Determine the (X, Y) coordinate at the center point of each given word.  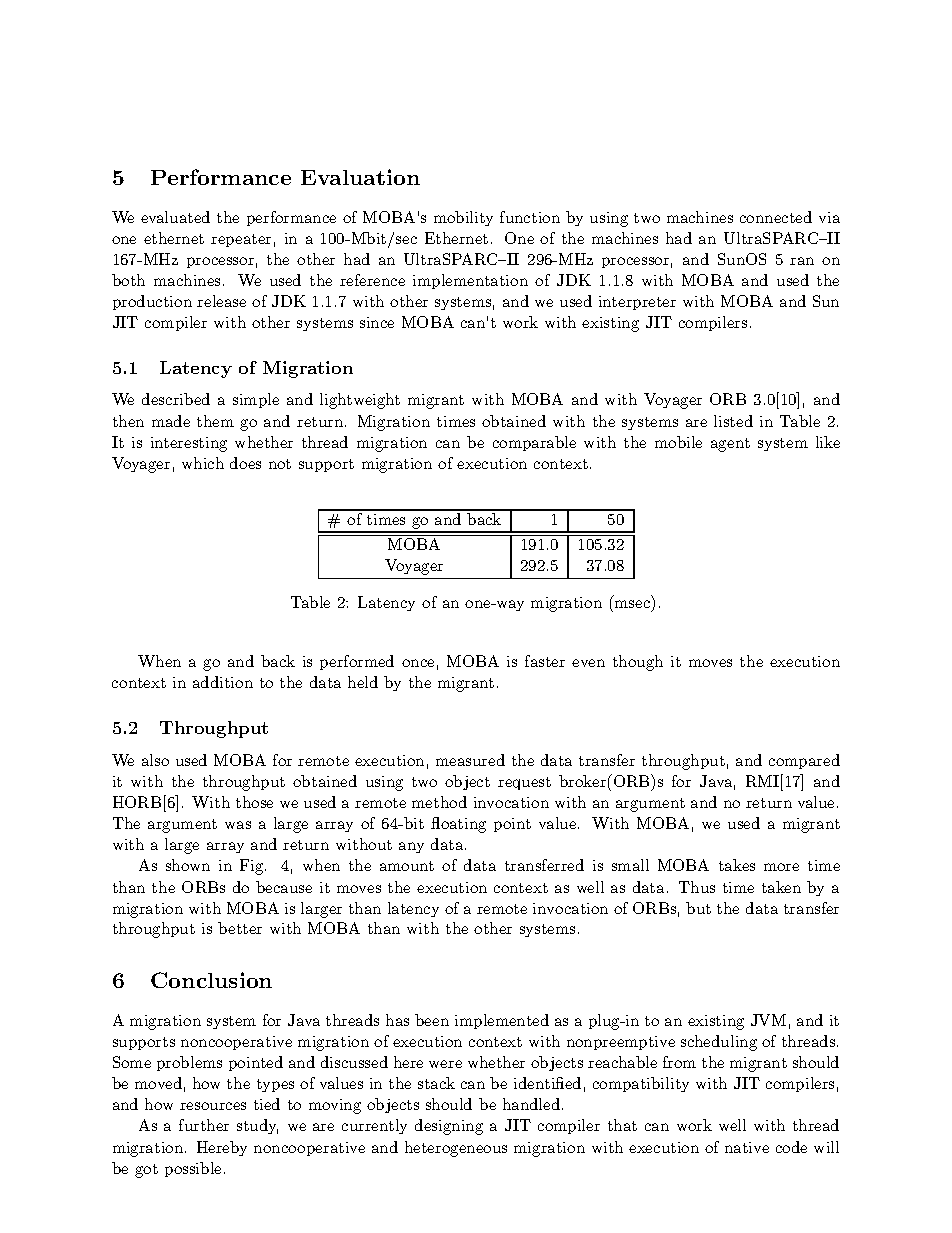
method (439, 802)
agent (730, 445)
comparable (534, 443)
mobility (463, 218)
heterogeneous (456, 1149)
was (238, 825)
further (204, 1125)
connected (776, 217)
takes (737, 865)
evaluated (175, 217)
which (203, 463)
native (747, 1147)
